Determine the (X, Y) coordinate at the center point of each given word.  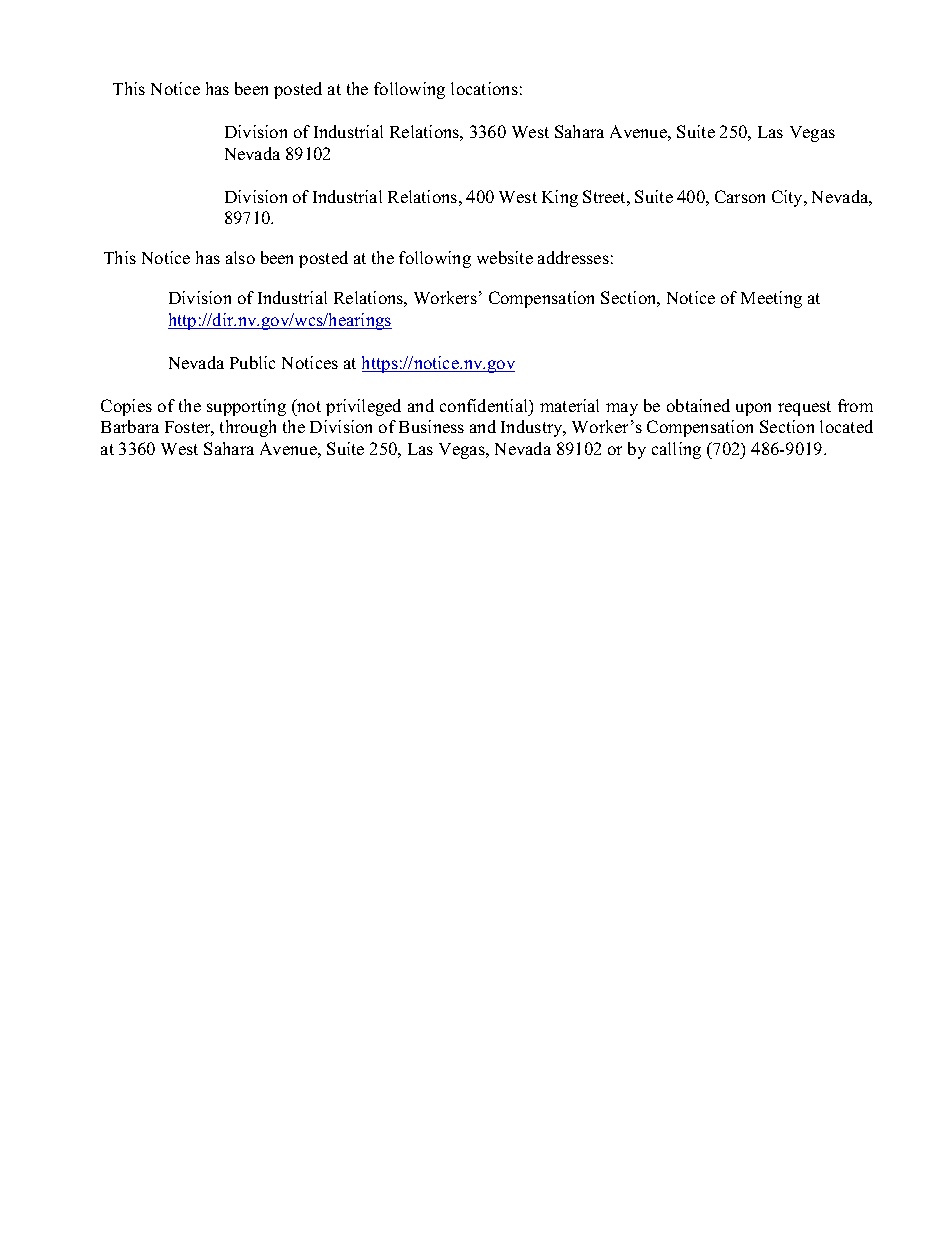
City (789, 198)
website (505, 257)
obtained (698, 405)
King (560, 198)
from (855, 405)
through (248, 428)
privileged (363, 407)
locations (484, 88)
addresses (573, 257)
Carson (740, 196)
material (569, 405)
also (240, 257)
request (804, 408)
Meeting (771, 299)
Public (252, 362)
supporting (246, 407)
